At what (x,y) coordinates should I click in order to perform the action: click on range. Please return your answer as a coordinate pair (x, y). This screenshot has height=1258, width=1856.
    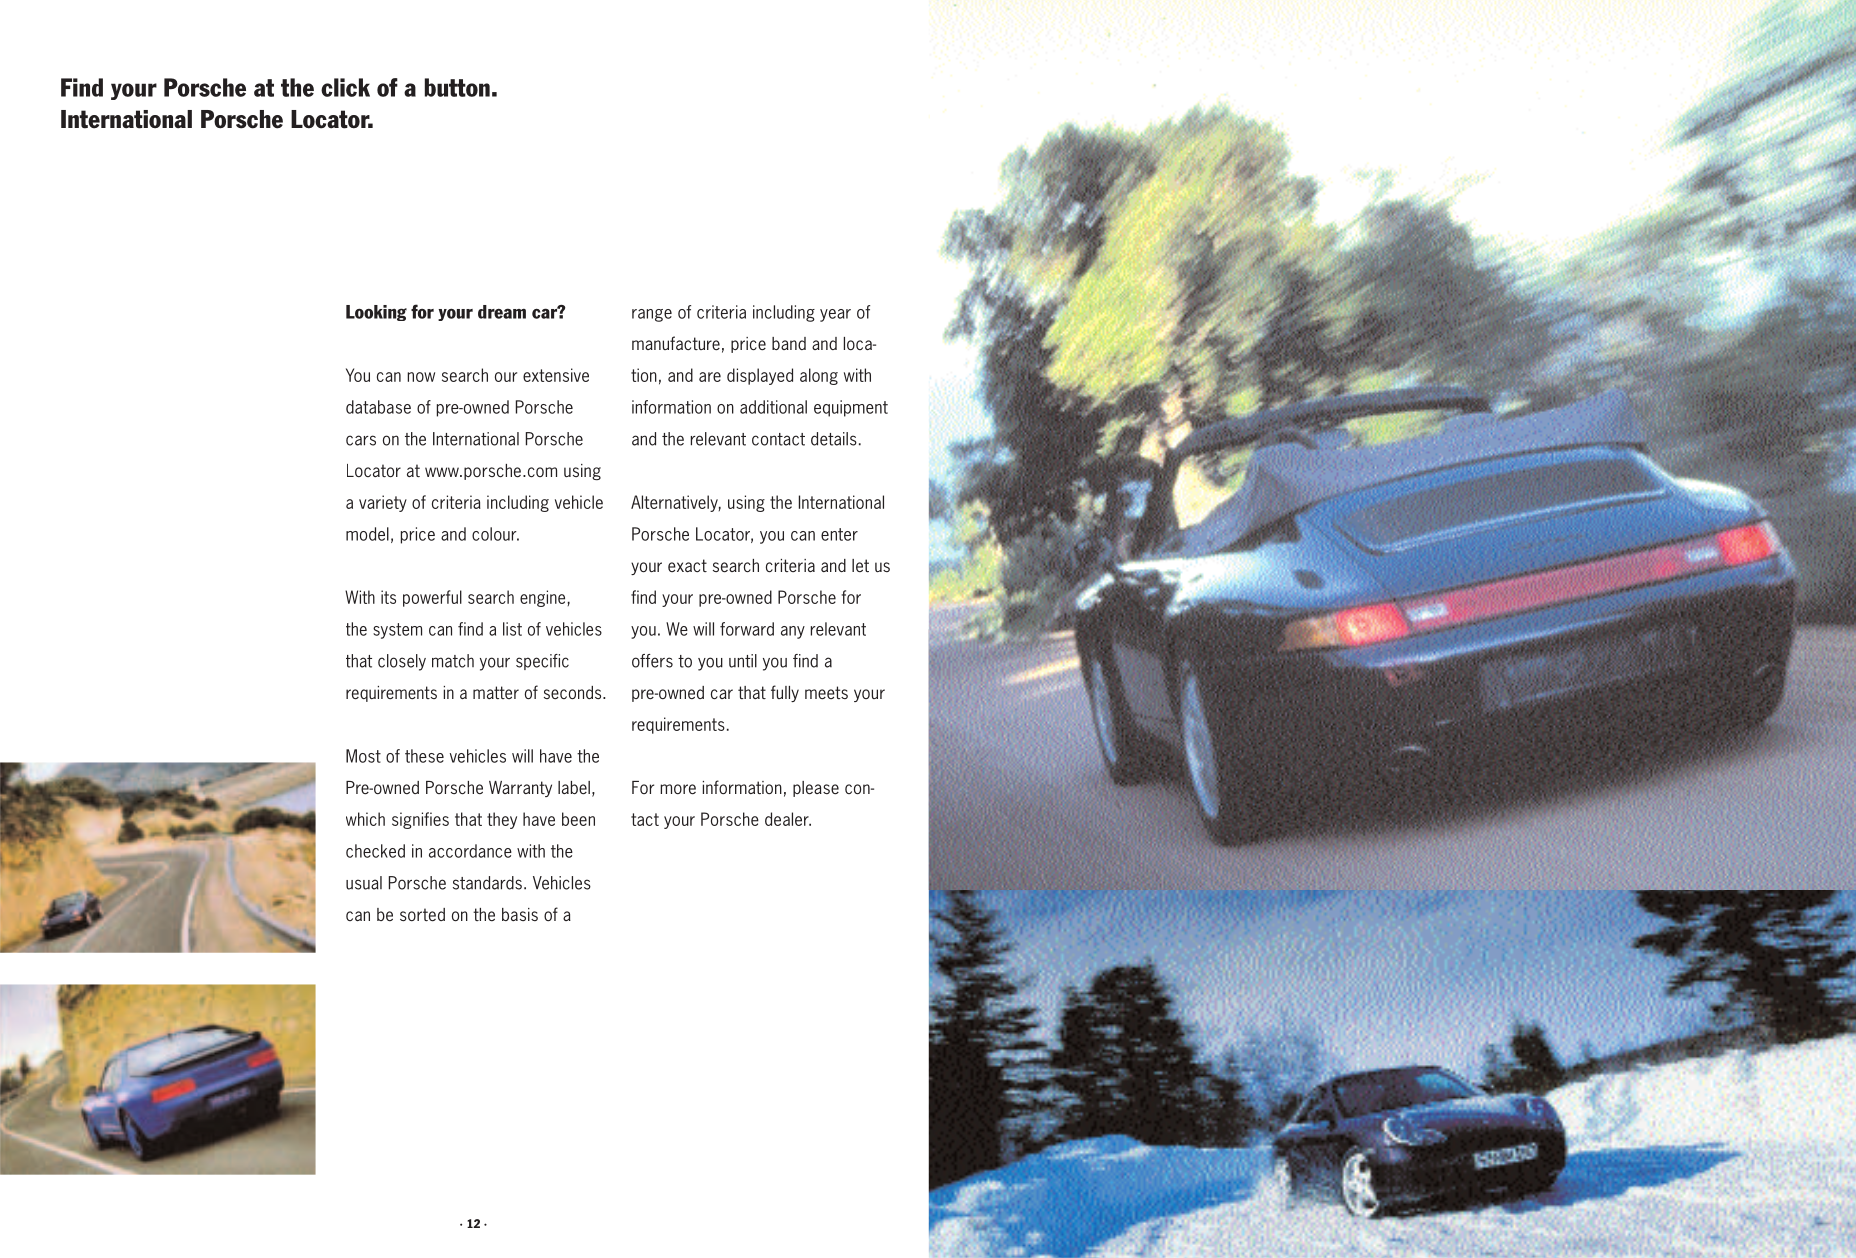
    Looking at the image, I should click on (652, 315).
